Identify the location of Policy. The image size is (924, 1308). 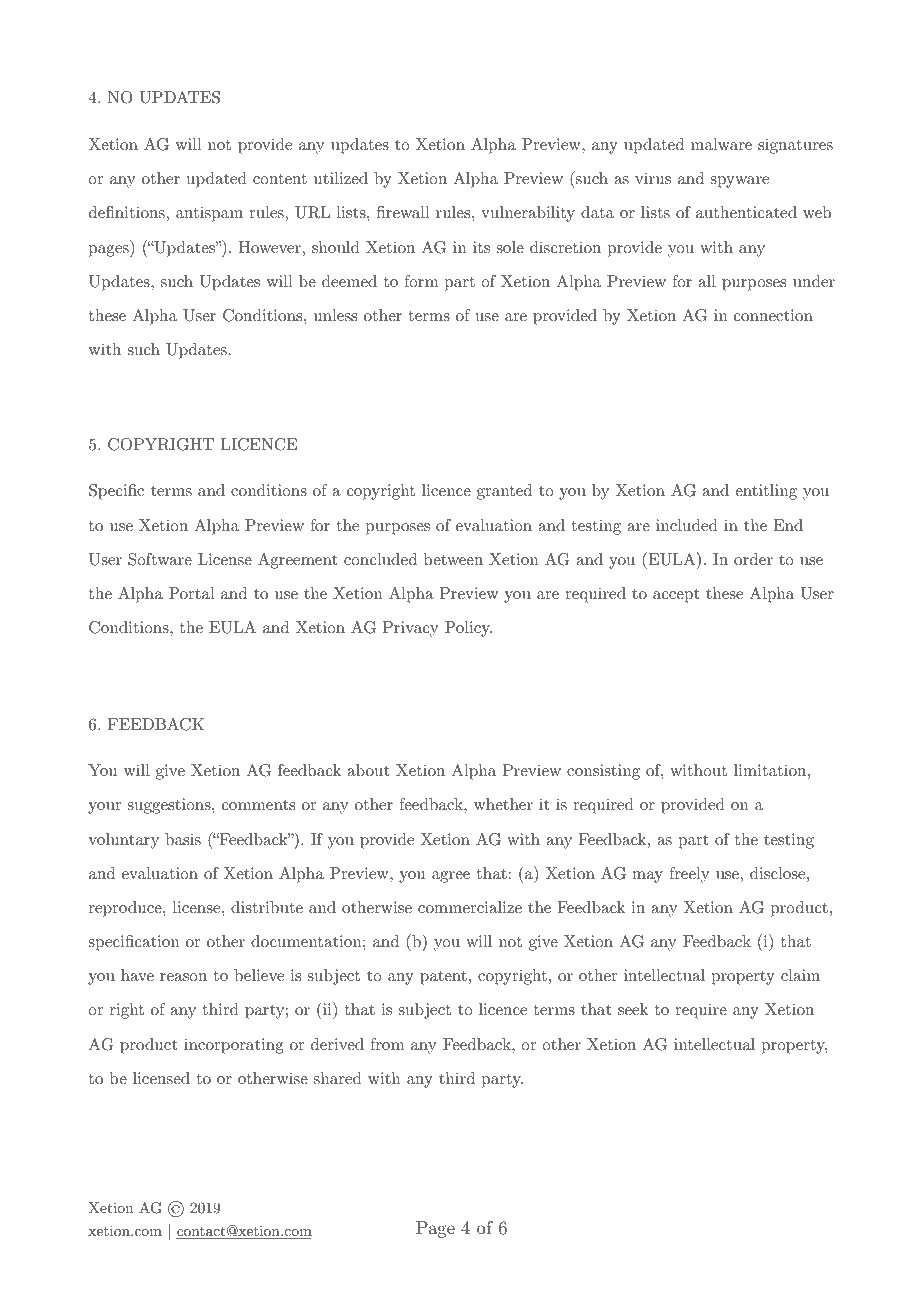
(468, 629).
